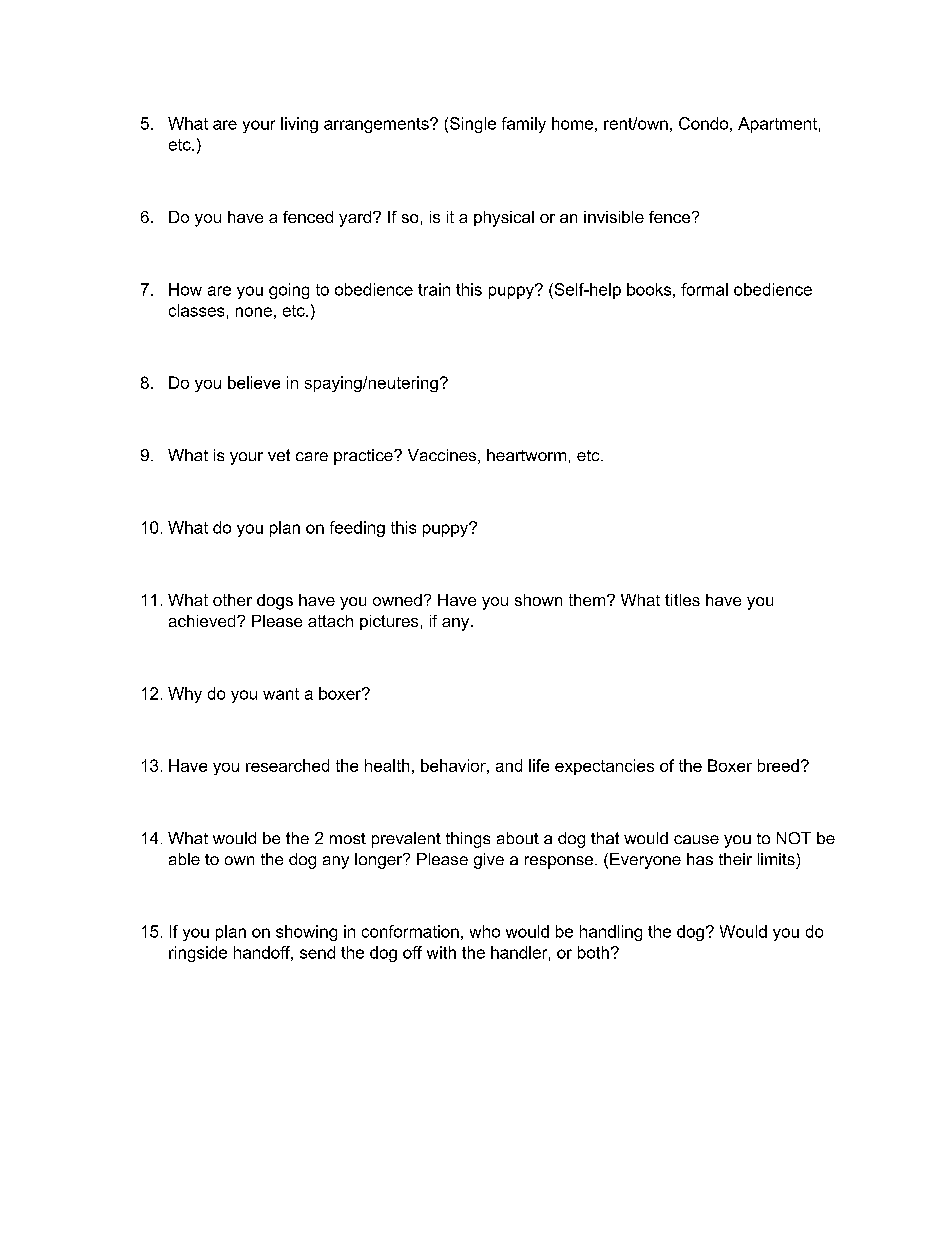 The height and width of the screenshot is (1233, 952). I want to click on showing, so click(306, 933).
